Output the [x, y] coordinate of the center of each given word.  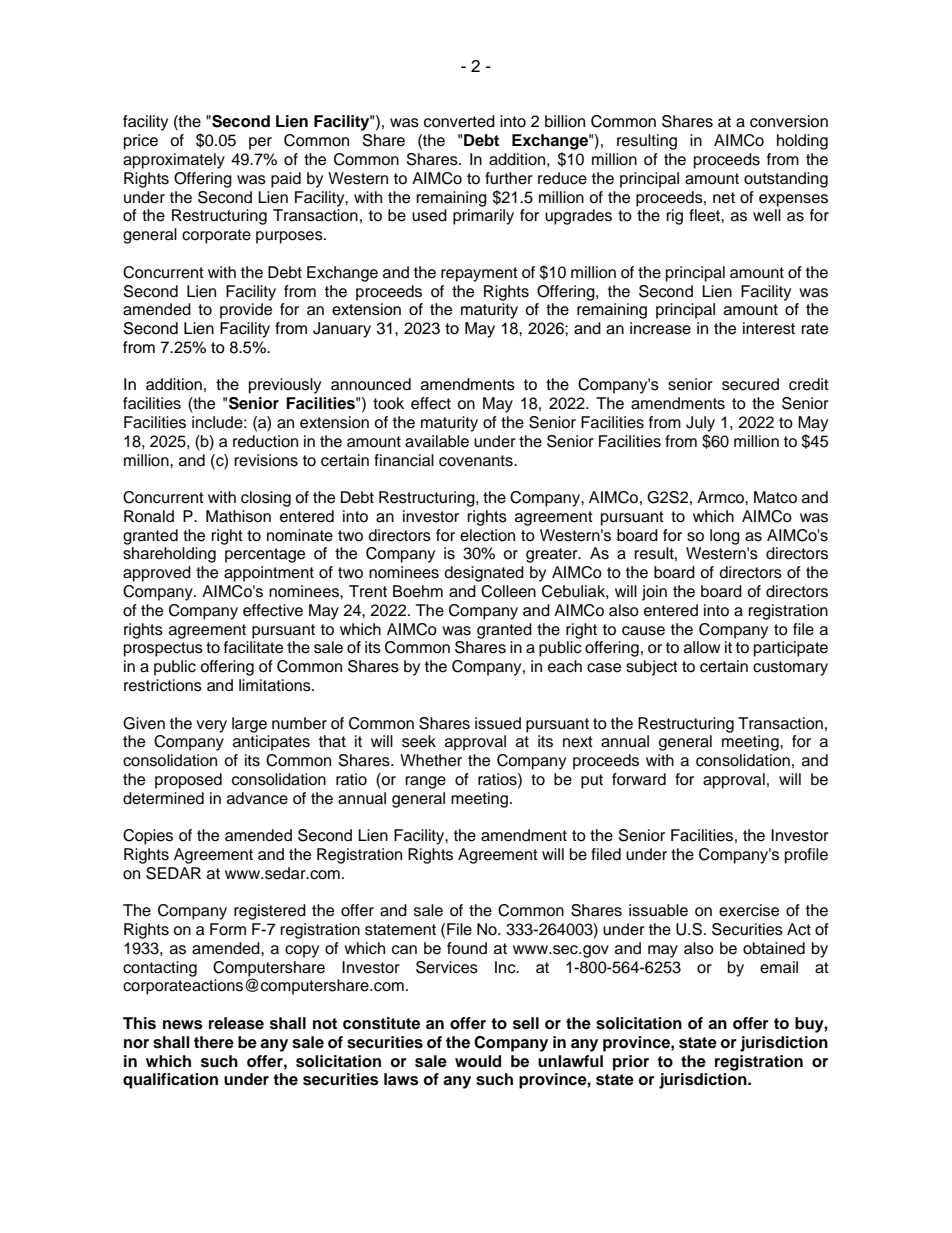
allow [702, 647]
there [214, 1042]
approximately [174, 161]
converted [459, 121]
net [724, 198]
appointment [269, 574]
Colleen [508, 591]
